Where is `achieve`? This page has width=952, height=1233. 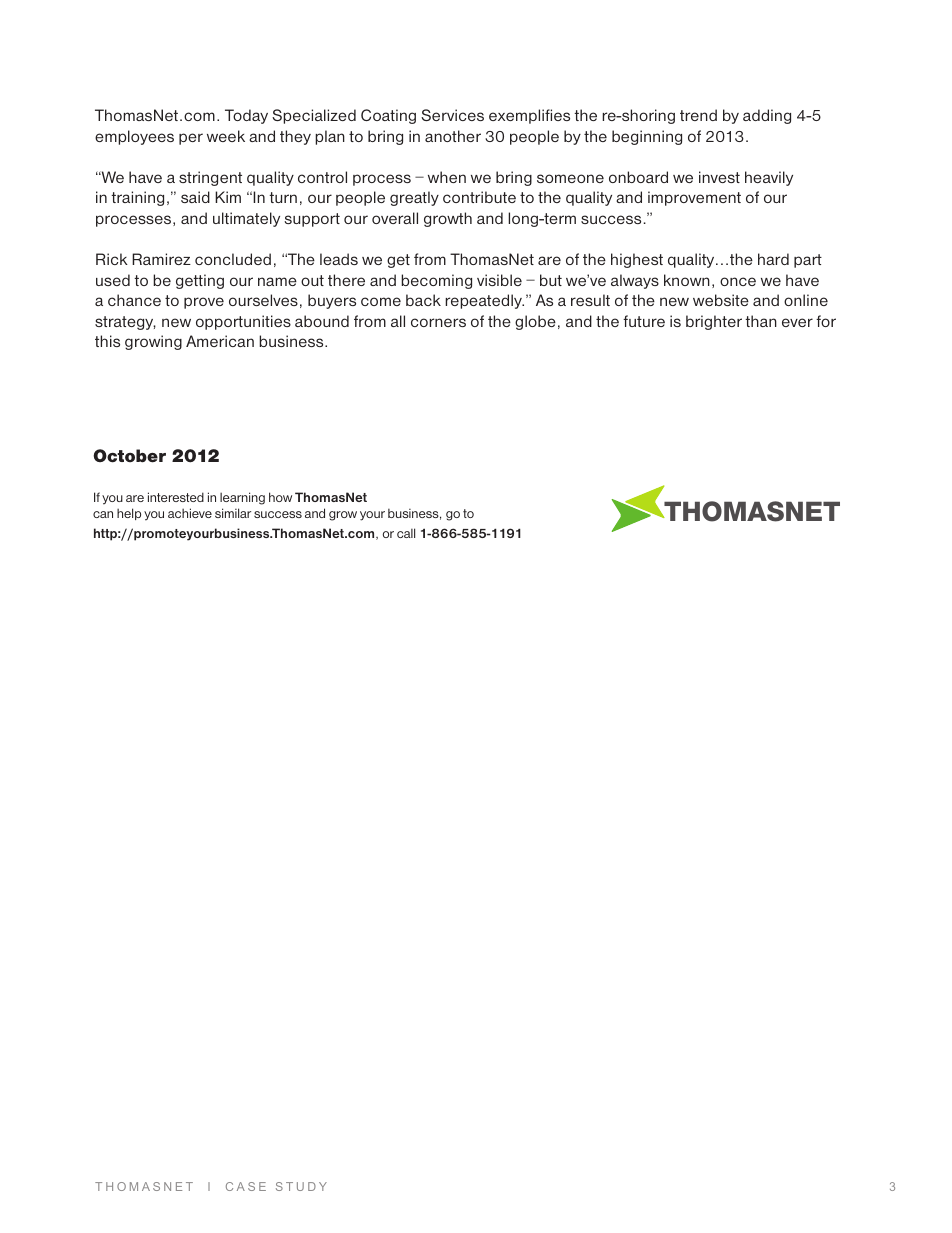
achieve is located at coordinates (190, 513).
